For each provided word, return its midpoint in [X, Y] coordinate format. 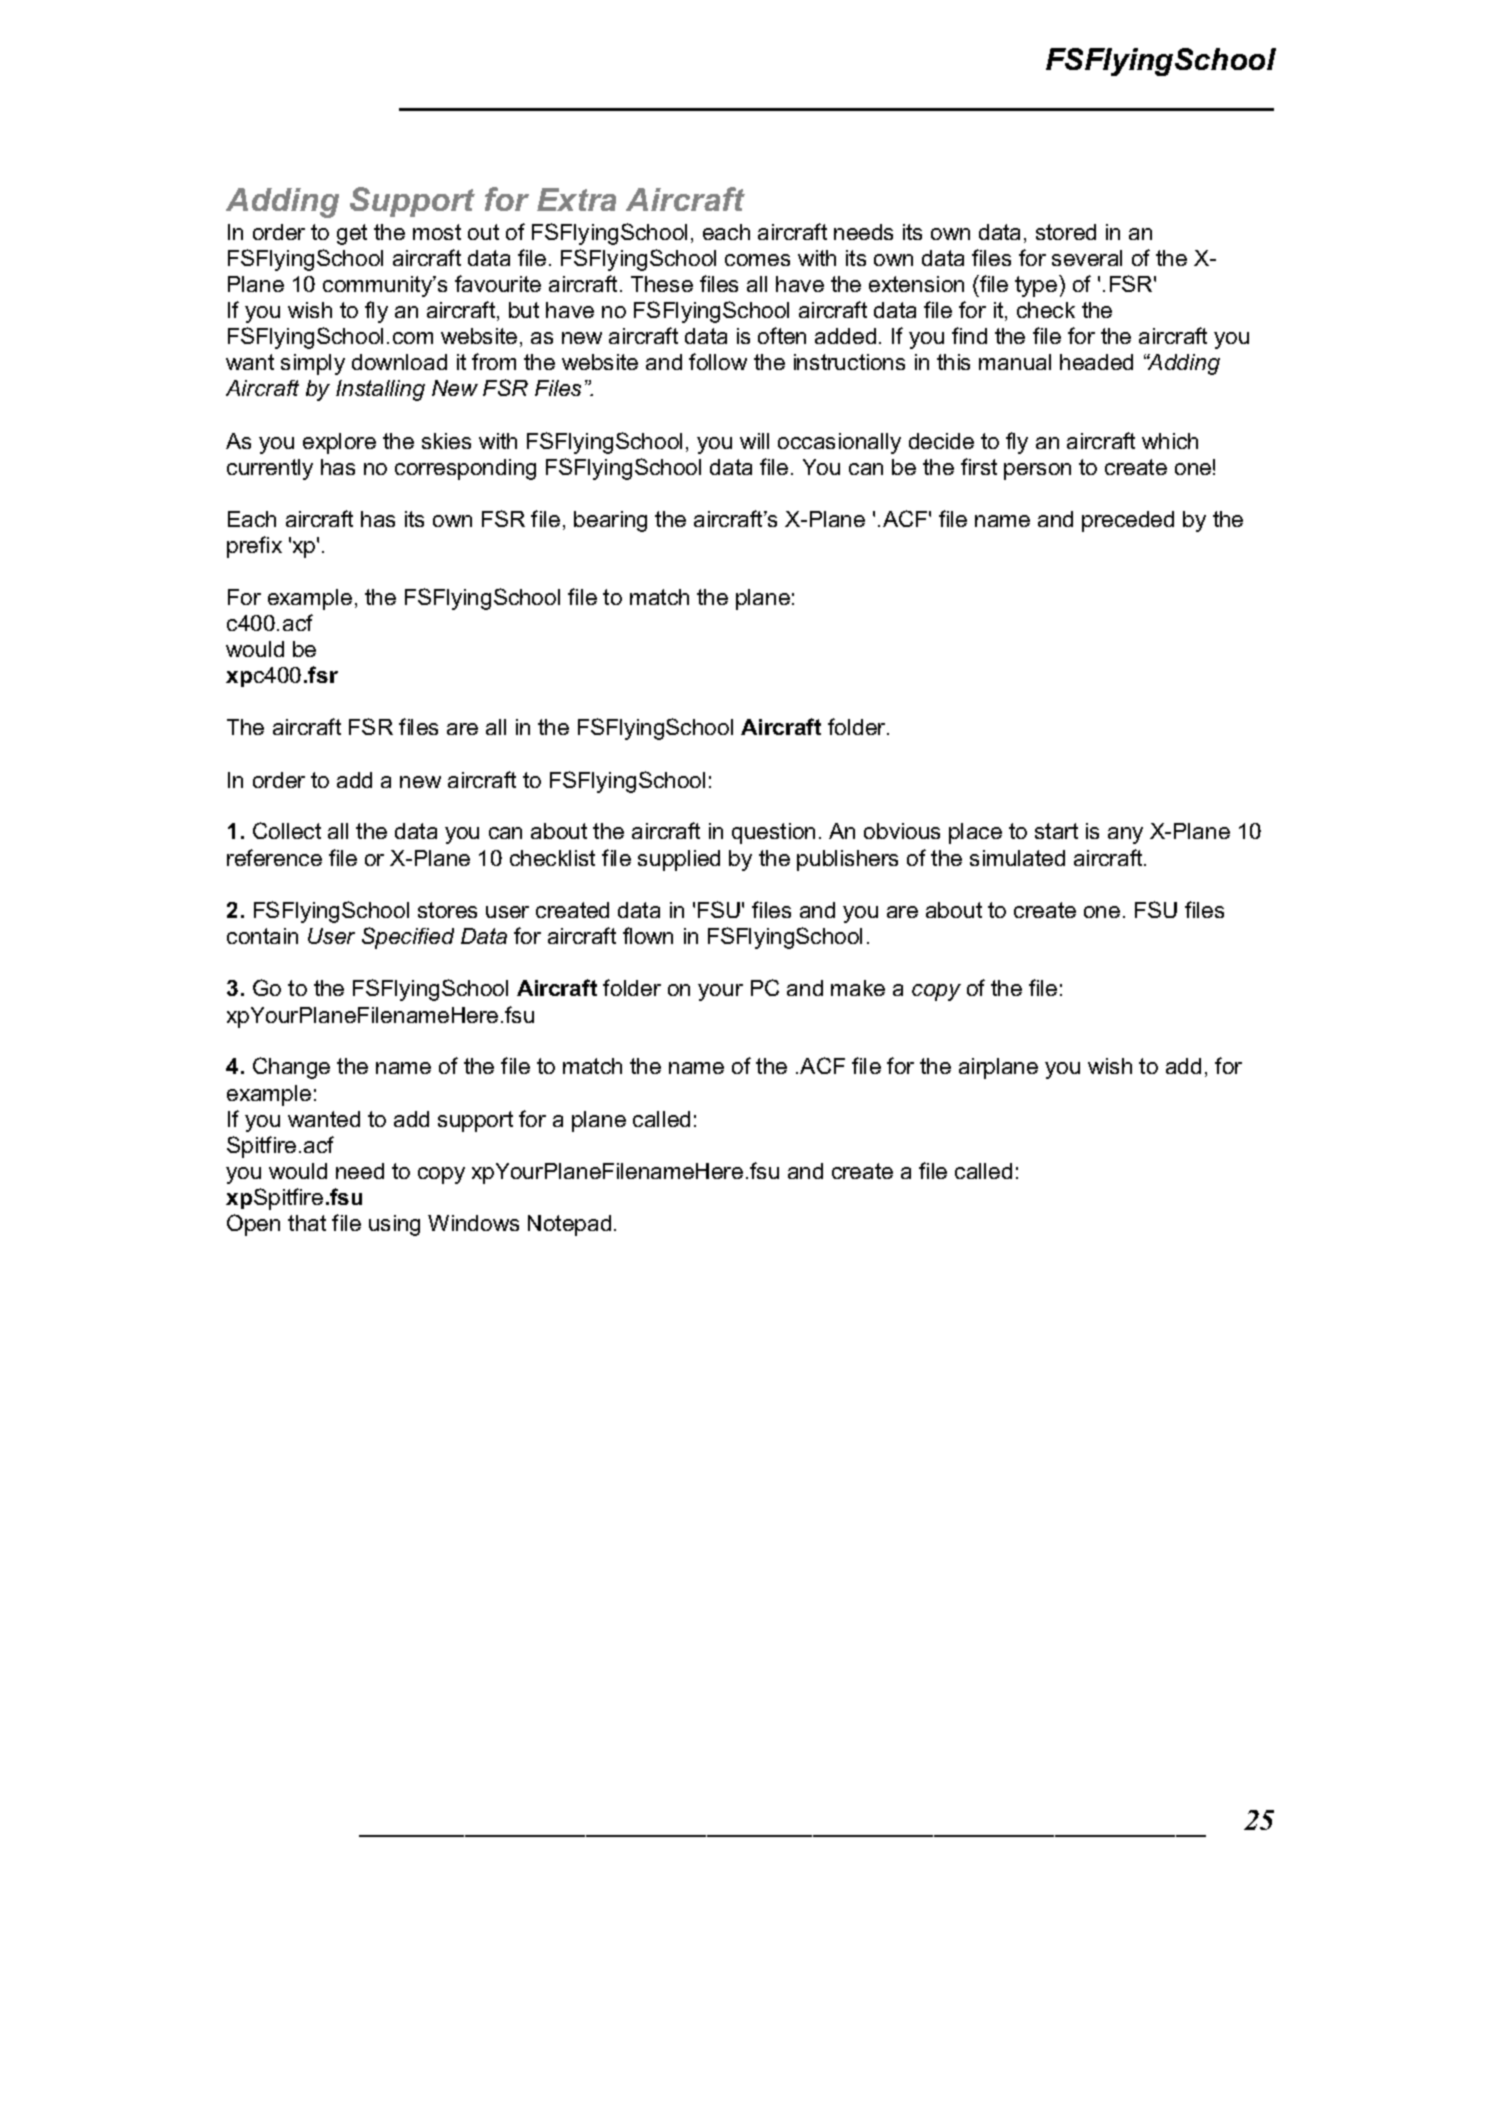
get [352, 234]
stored [1066, 232]
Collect [287, 830]
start [1056, 831]
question [773, 833]
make [858, 988]
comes [757, 260]
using [394, 1225]
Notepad [569, 1225]
